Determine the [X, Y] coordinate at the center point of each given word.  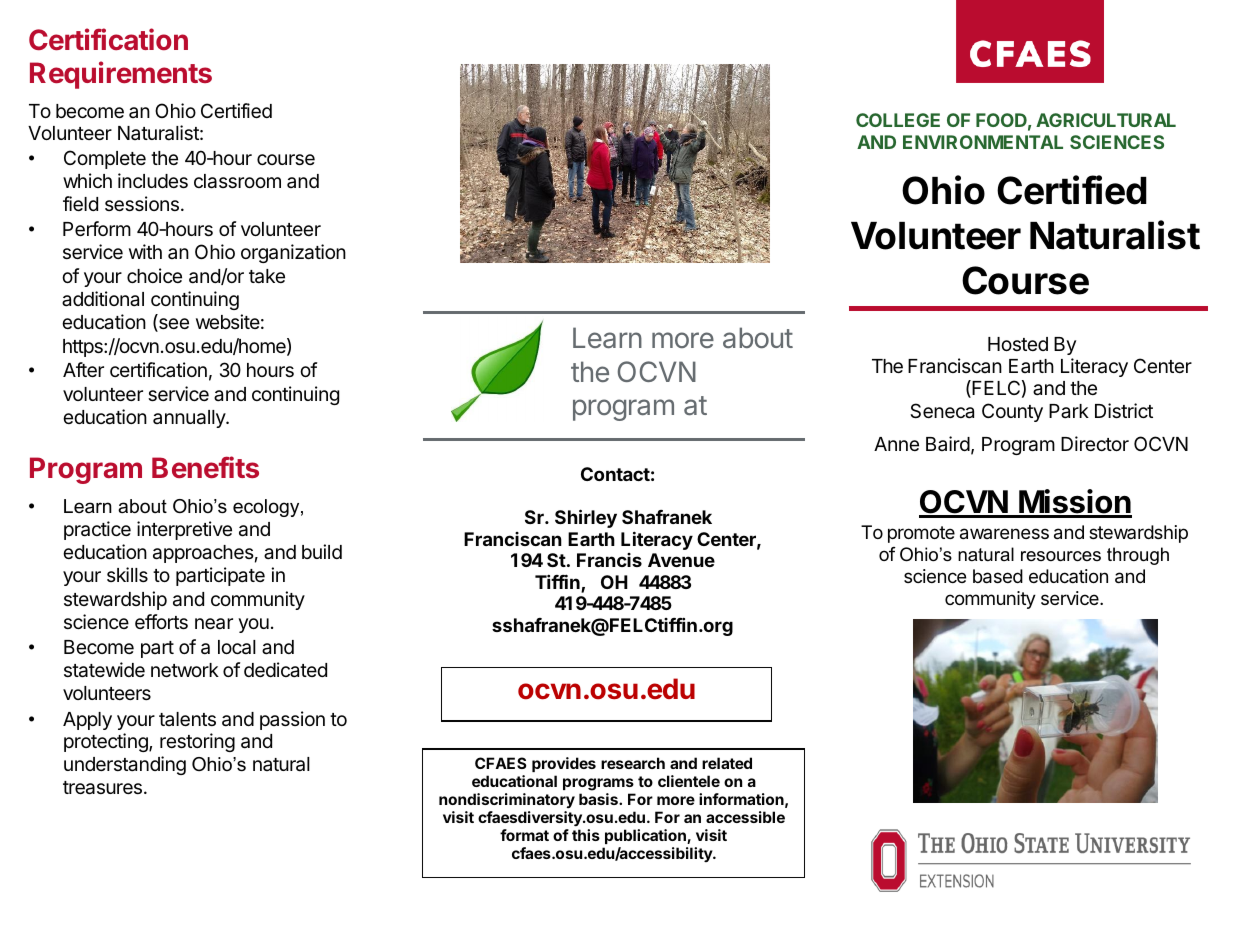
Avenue [681, 560]
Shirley [586, 518]
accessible [745, 817]
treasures [102, 788]
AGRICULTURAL [1106, 120]
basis [599, 799]
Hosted [1018, 344]
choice [154, 275]
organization [293, 253]
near [214, 624]
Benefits [205, 467]
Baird [948, 443]
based [998, 576]
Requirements [121, 75]
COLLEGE [898, 120]
